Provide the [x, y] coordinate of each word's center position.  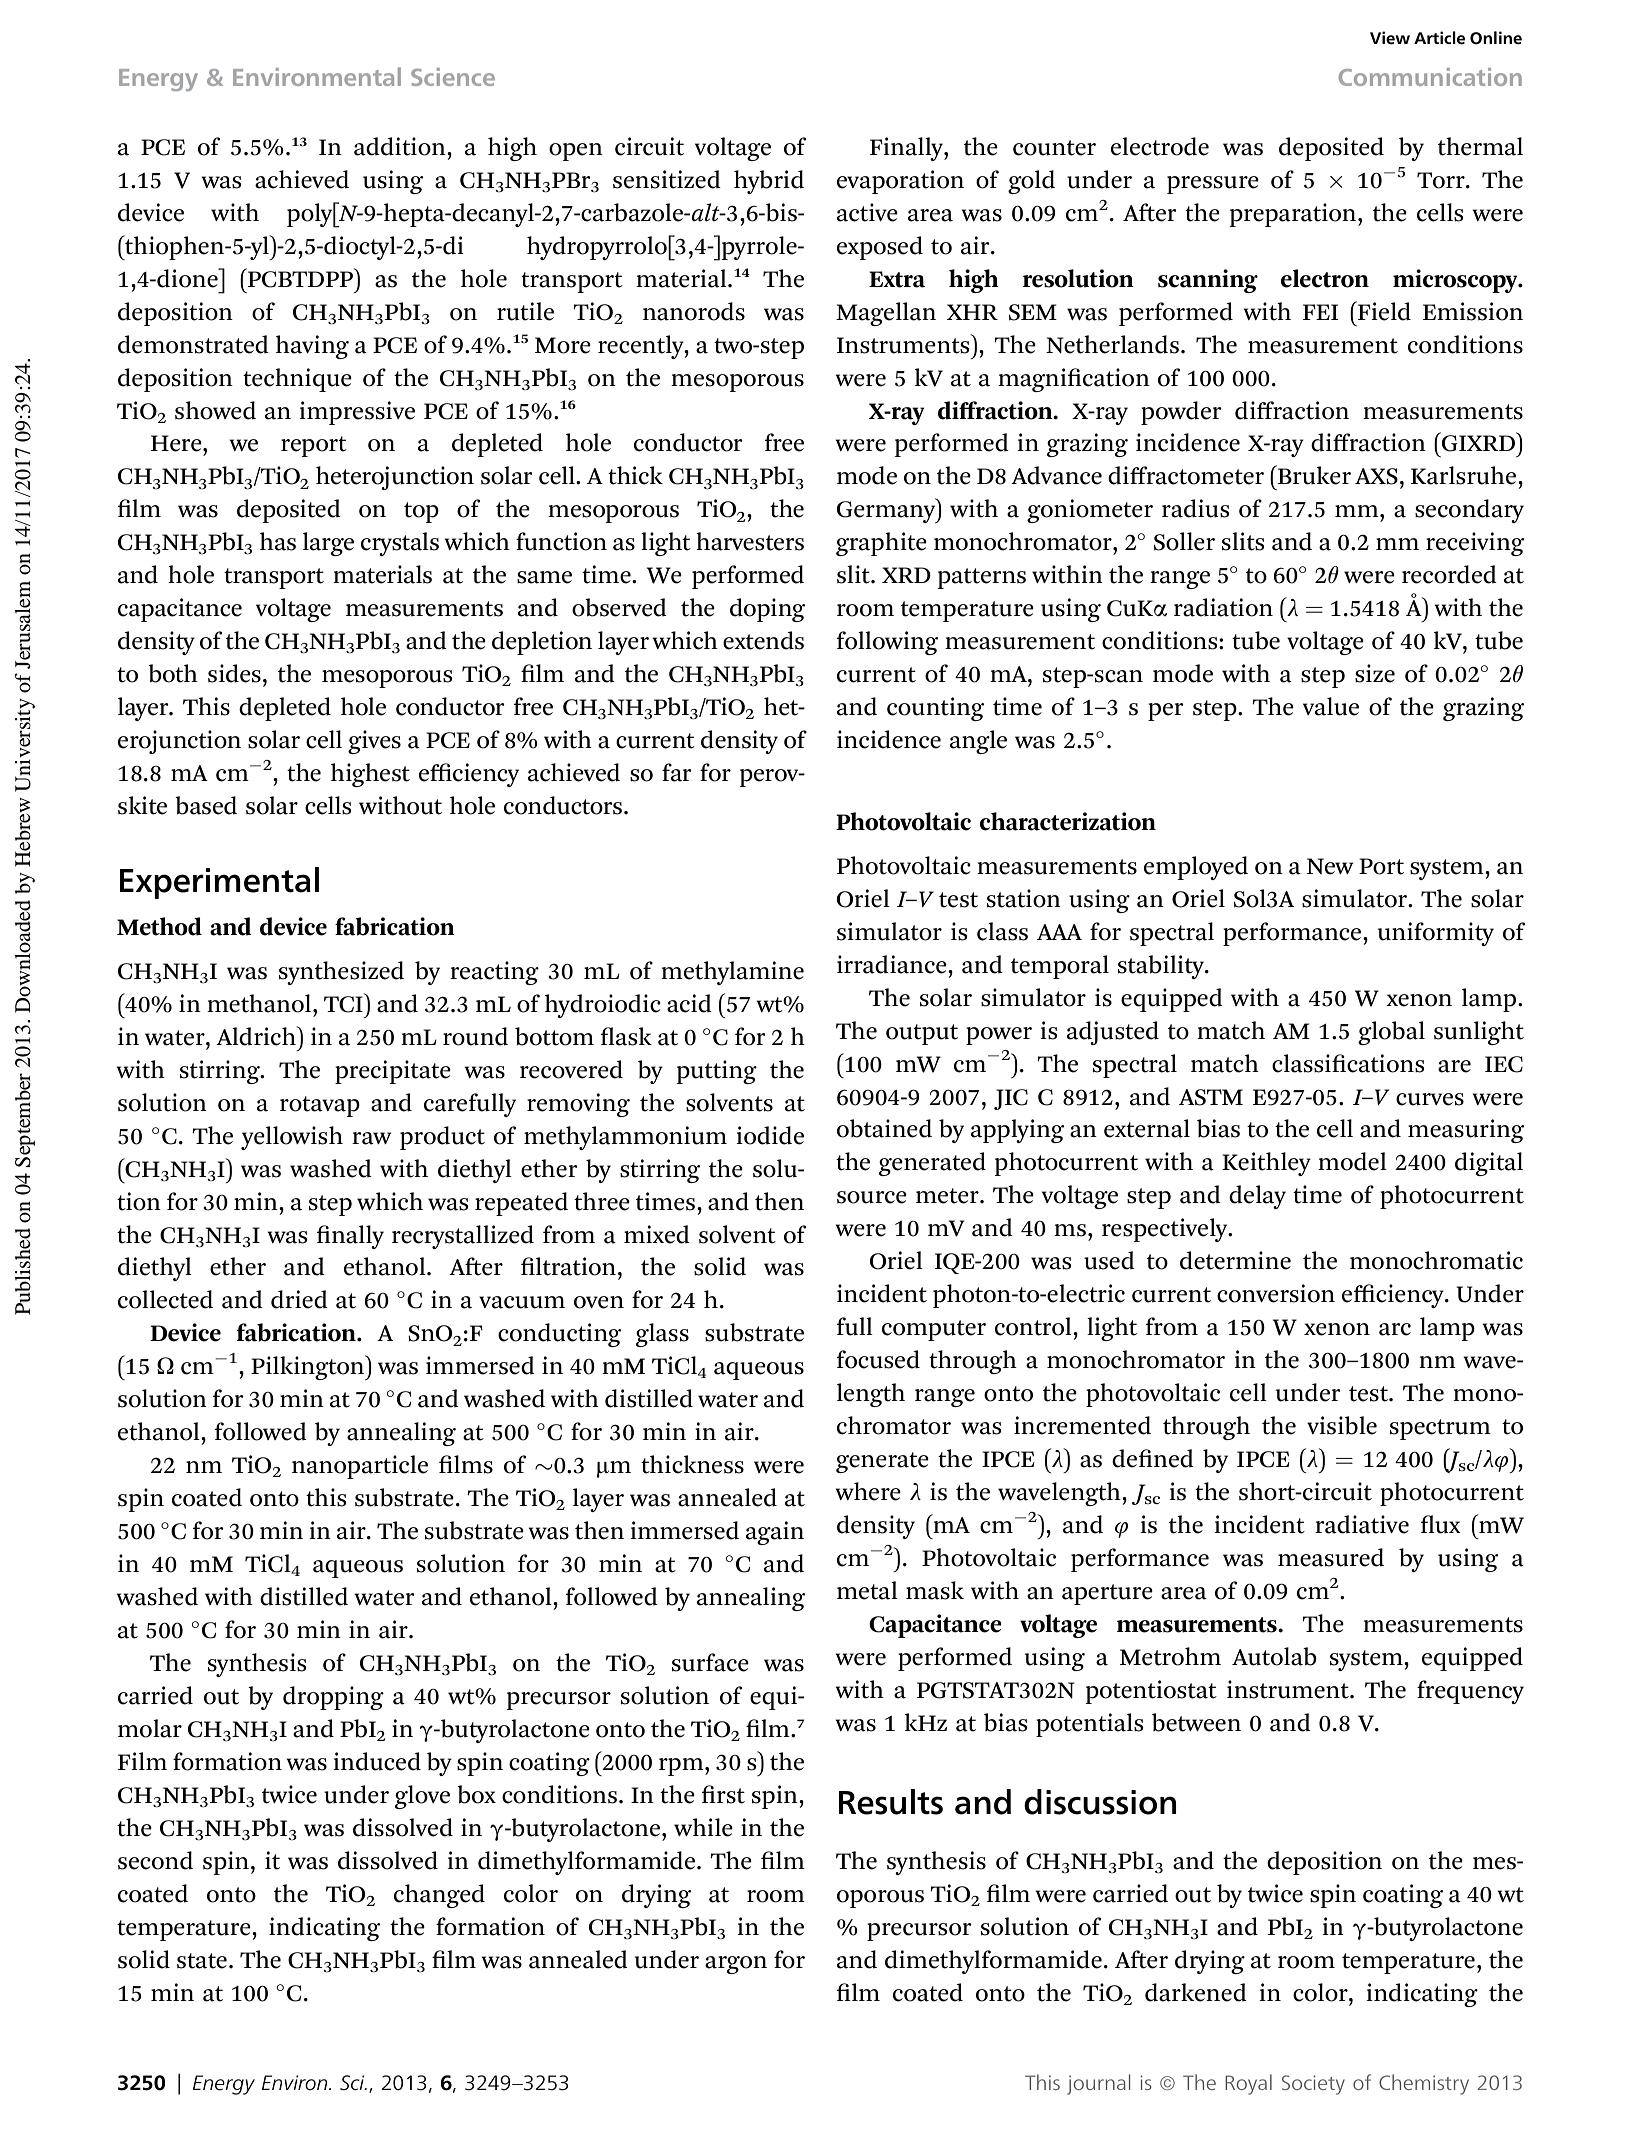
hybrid [769, 182]
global [1391, 1033]
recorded [1449, 574]
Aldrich [257, 1036]
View [1390, 37]
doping [767, 610]
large [328, 544]
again [775, 1533]
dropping [333, 1698]
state [202, 1961]
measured [1331, 1557]
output [922, 1034]
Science [453, 77]
